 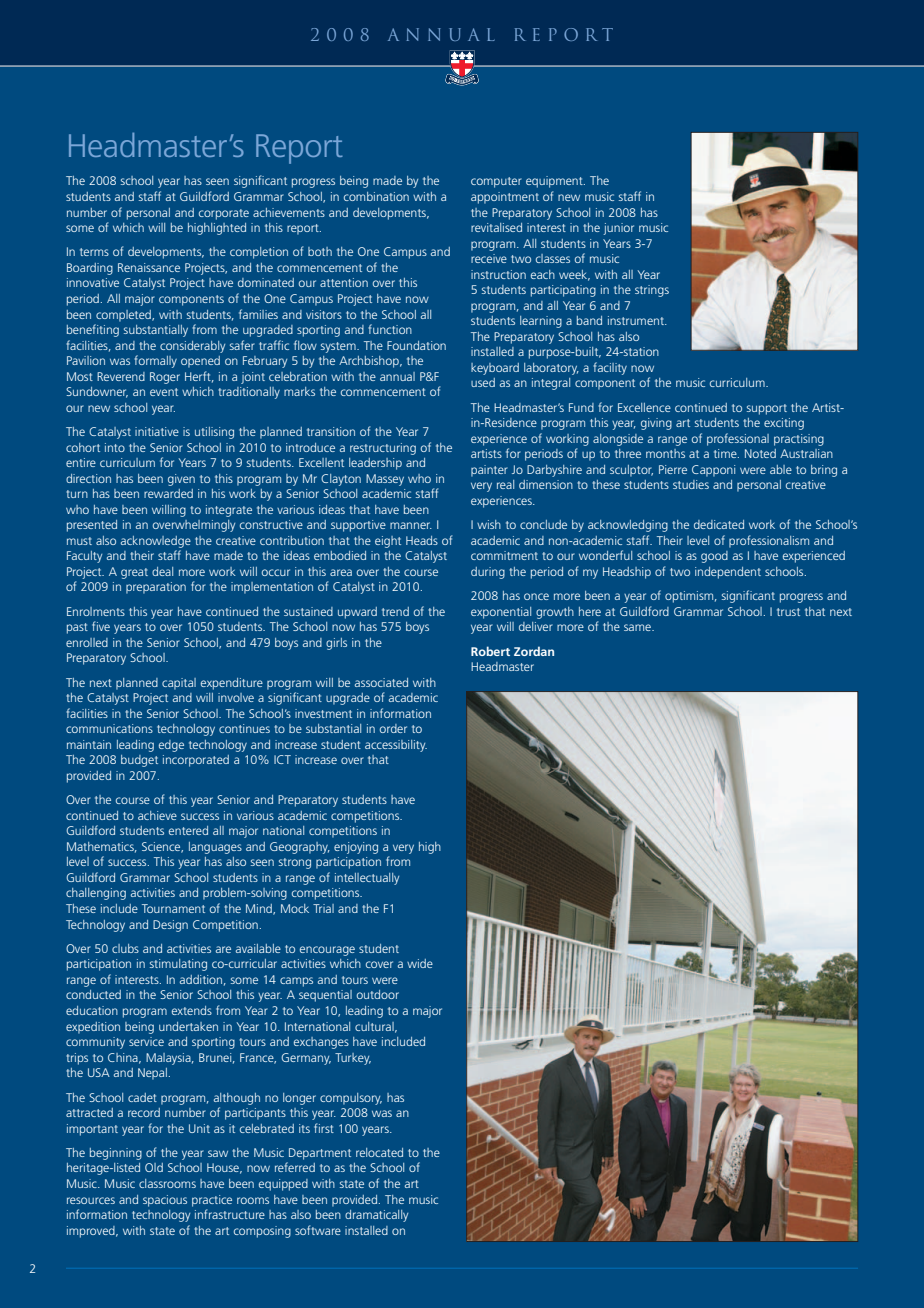 What do you see at coordinates (149, 267) in the screenshot?
I see `Renaissance` at bounding box center [149, 267].
